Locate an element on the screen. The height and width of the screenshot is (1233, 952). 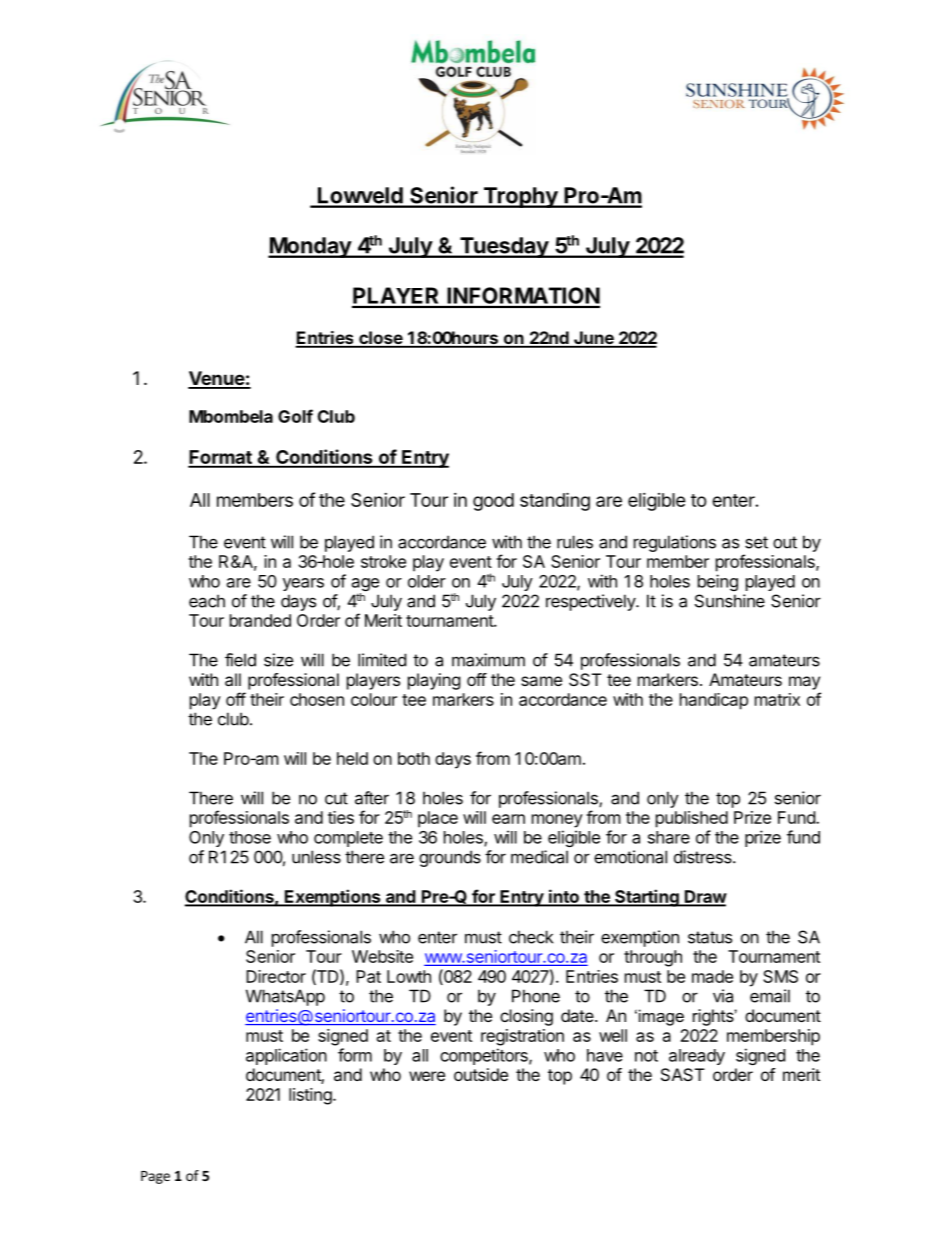
Monday is located at coordinates (310, 247).
